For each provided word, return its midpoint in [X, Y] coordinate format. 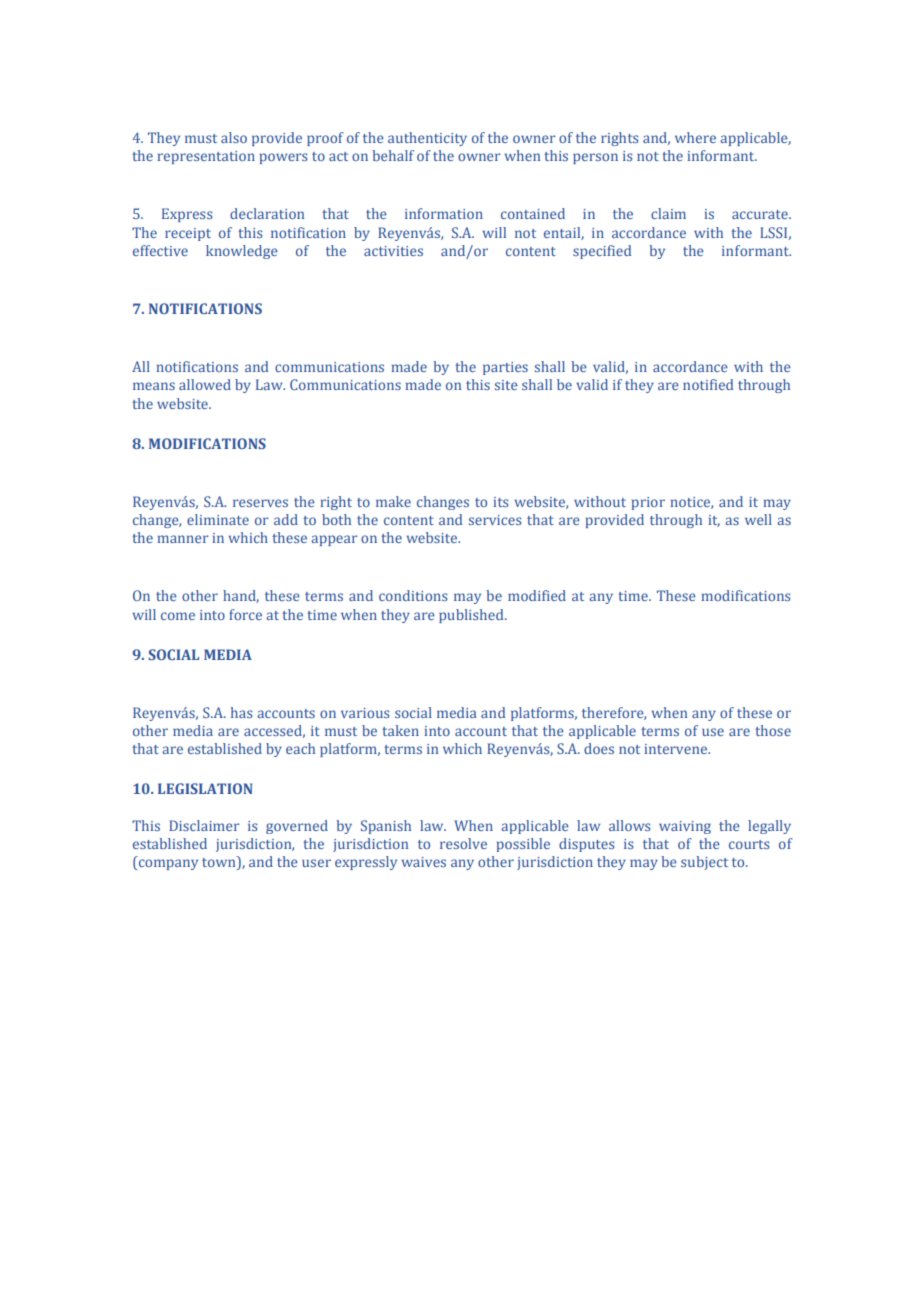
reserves [260, 503]
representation [206, 157]
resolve [463, 843]
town [220, 863]
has [241, 712]
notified [708, 384]
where [695, 137]
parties [505, 368]
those [773, 730]
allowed [205, 384]
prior [648, 503]
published [472, 616]
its [500, 502]
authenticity [427, 139]
